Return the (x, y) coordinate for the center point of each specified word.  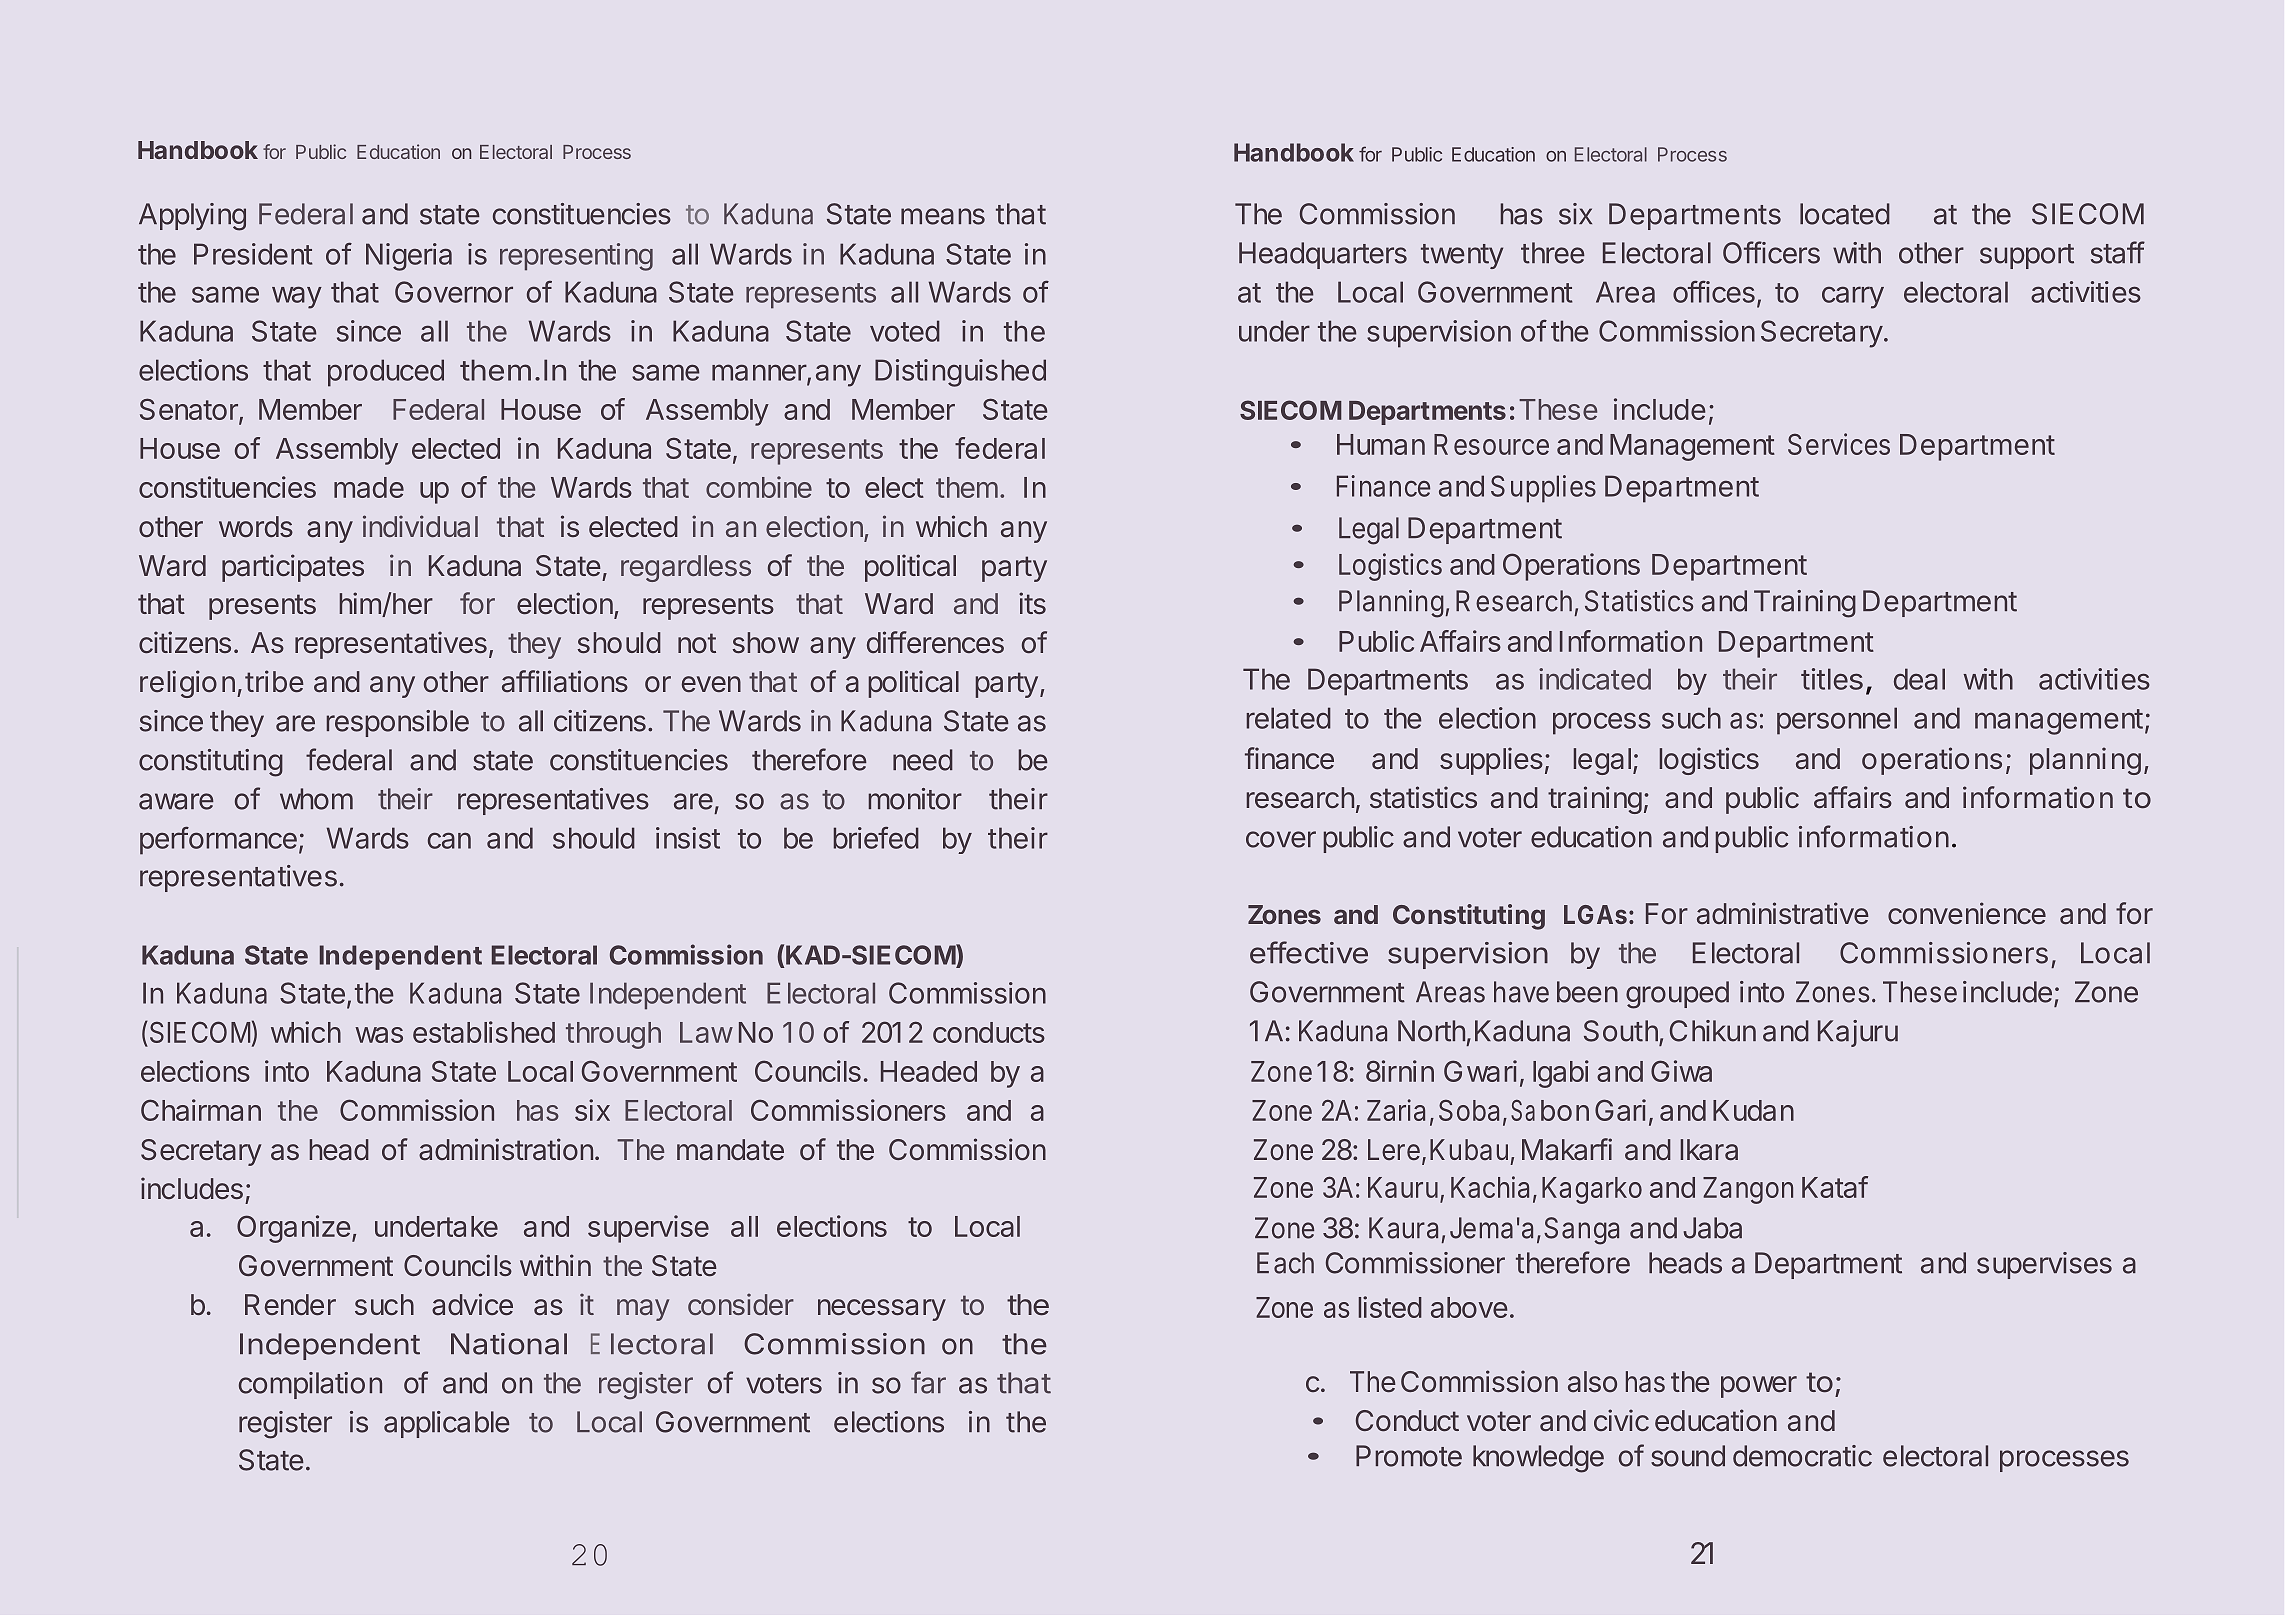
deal (1919, 679)
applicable (447, 1424)
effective (1309, 952)
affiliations (565, 681)
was (379, 1035)
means (943, 216)
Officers (1771, 252)
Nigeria (409, 257)
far (928, 1382)
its (1032, 603)
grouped (1677, 995)
